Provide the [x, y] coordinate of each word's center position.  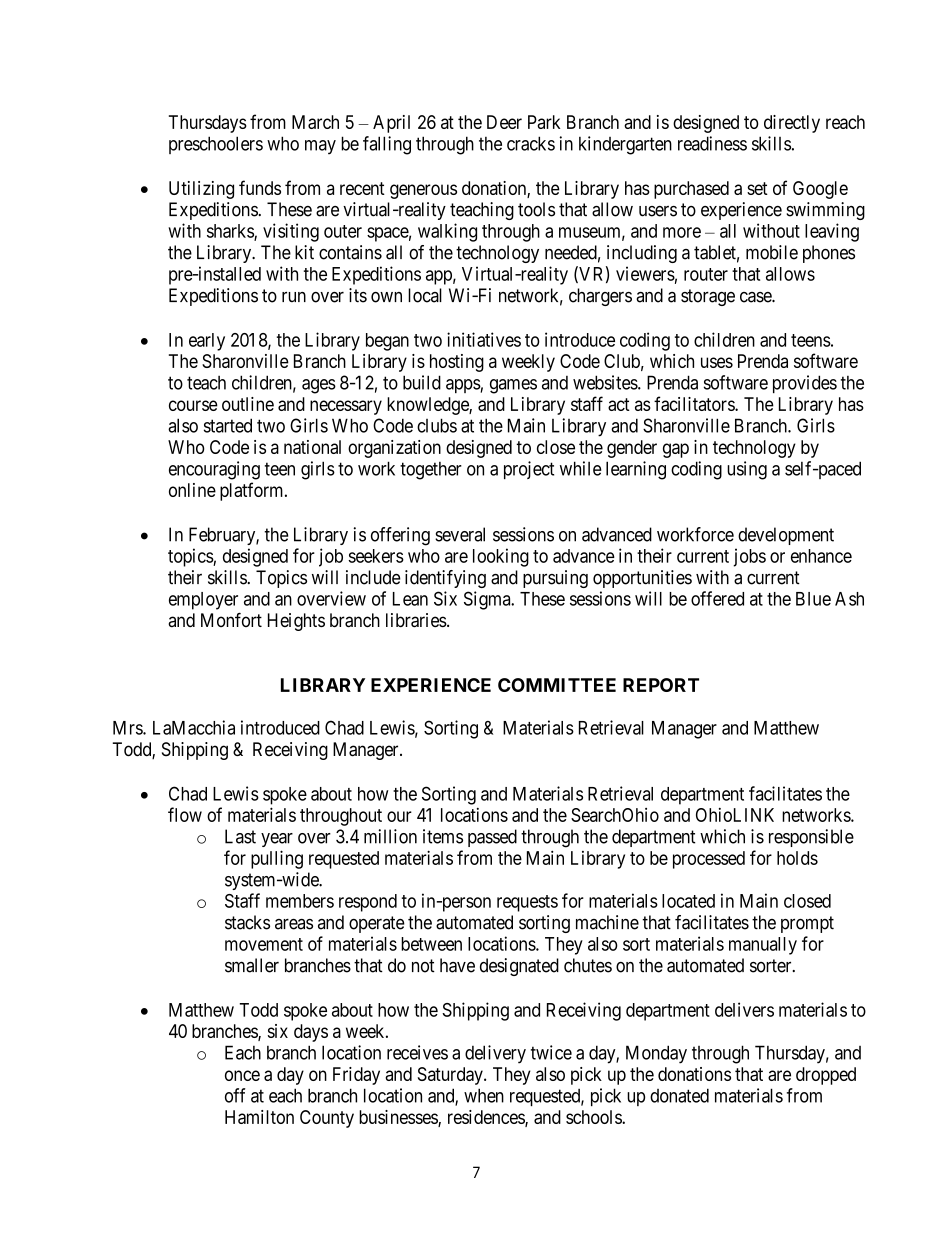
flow [185, 814]
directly [792, 124]
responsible [811, 838]
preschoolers [216, 145]
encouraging [214, 470]
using [747, 470]
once [242, 1075]
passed [492, 838]
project [529, 470]
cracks [531, 143]
